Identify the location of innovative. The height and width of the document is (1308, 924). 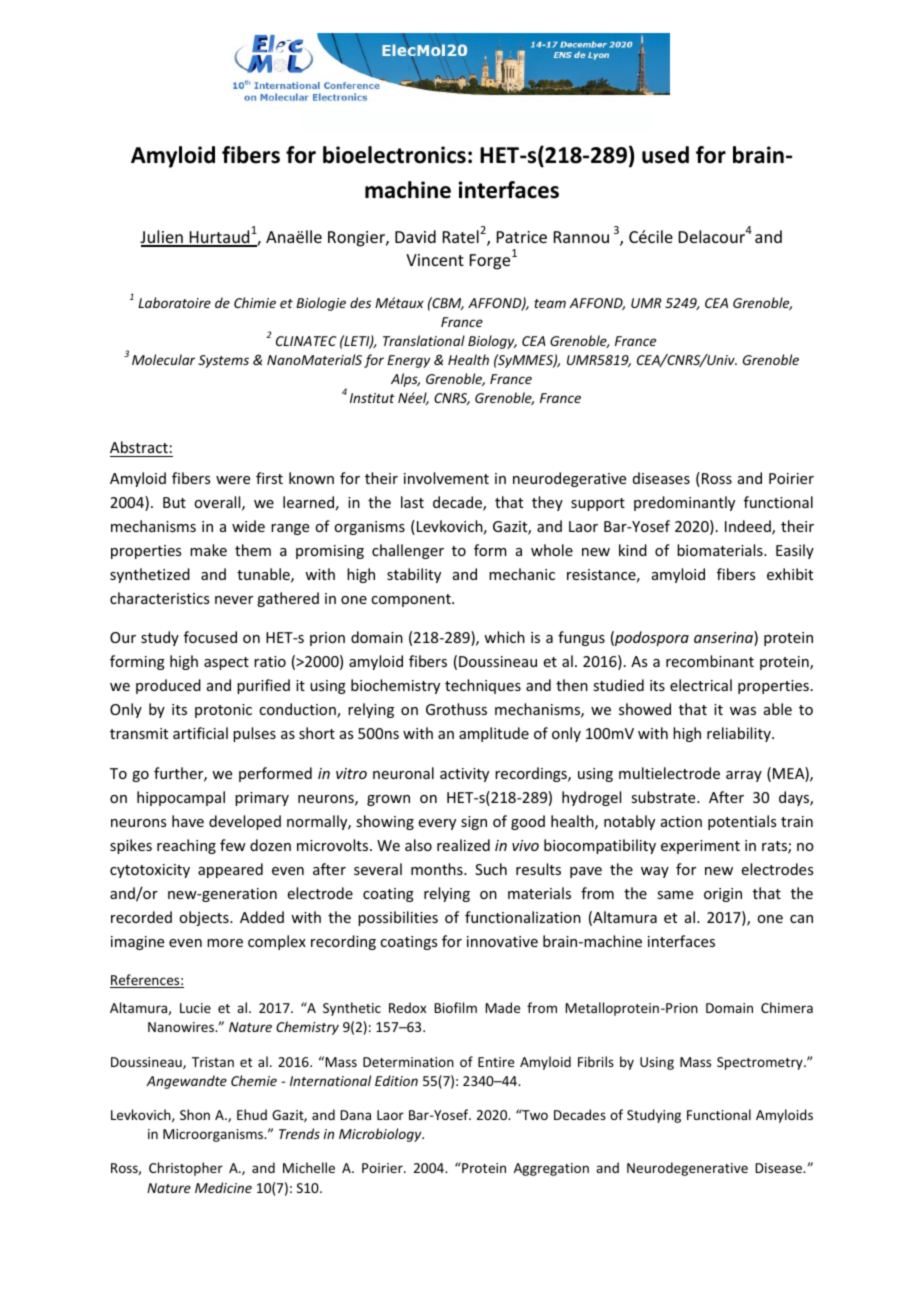
(502, 941).
